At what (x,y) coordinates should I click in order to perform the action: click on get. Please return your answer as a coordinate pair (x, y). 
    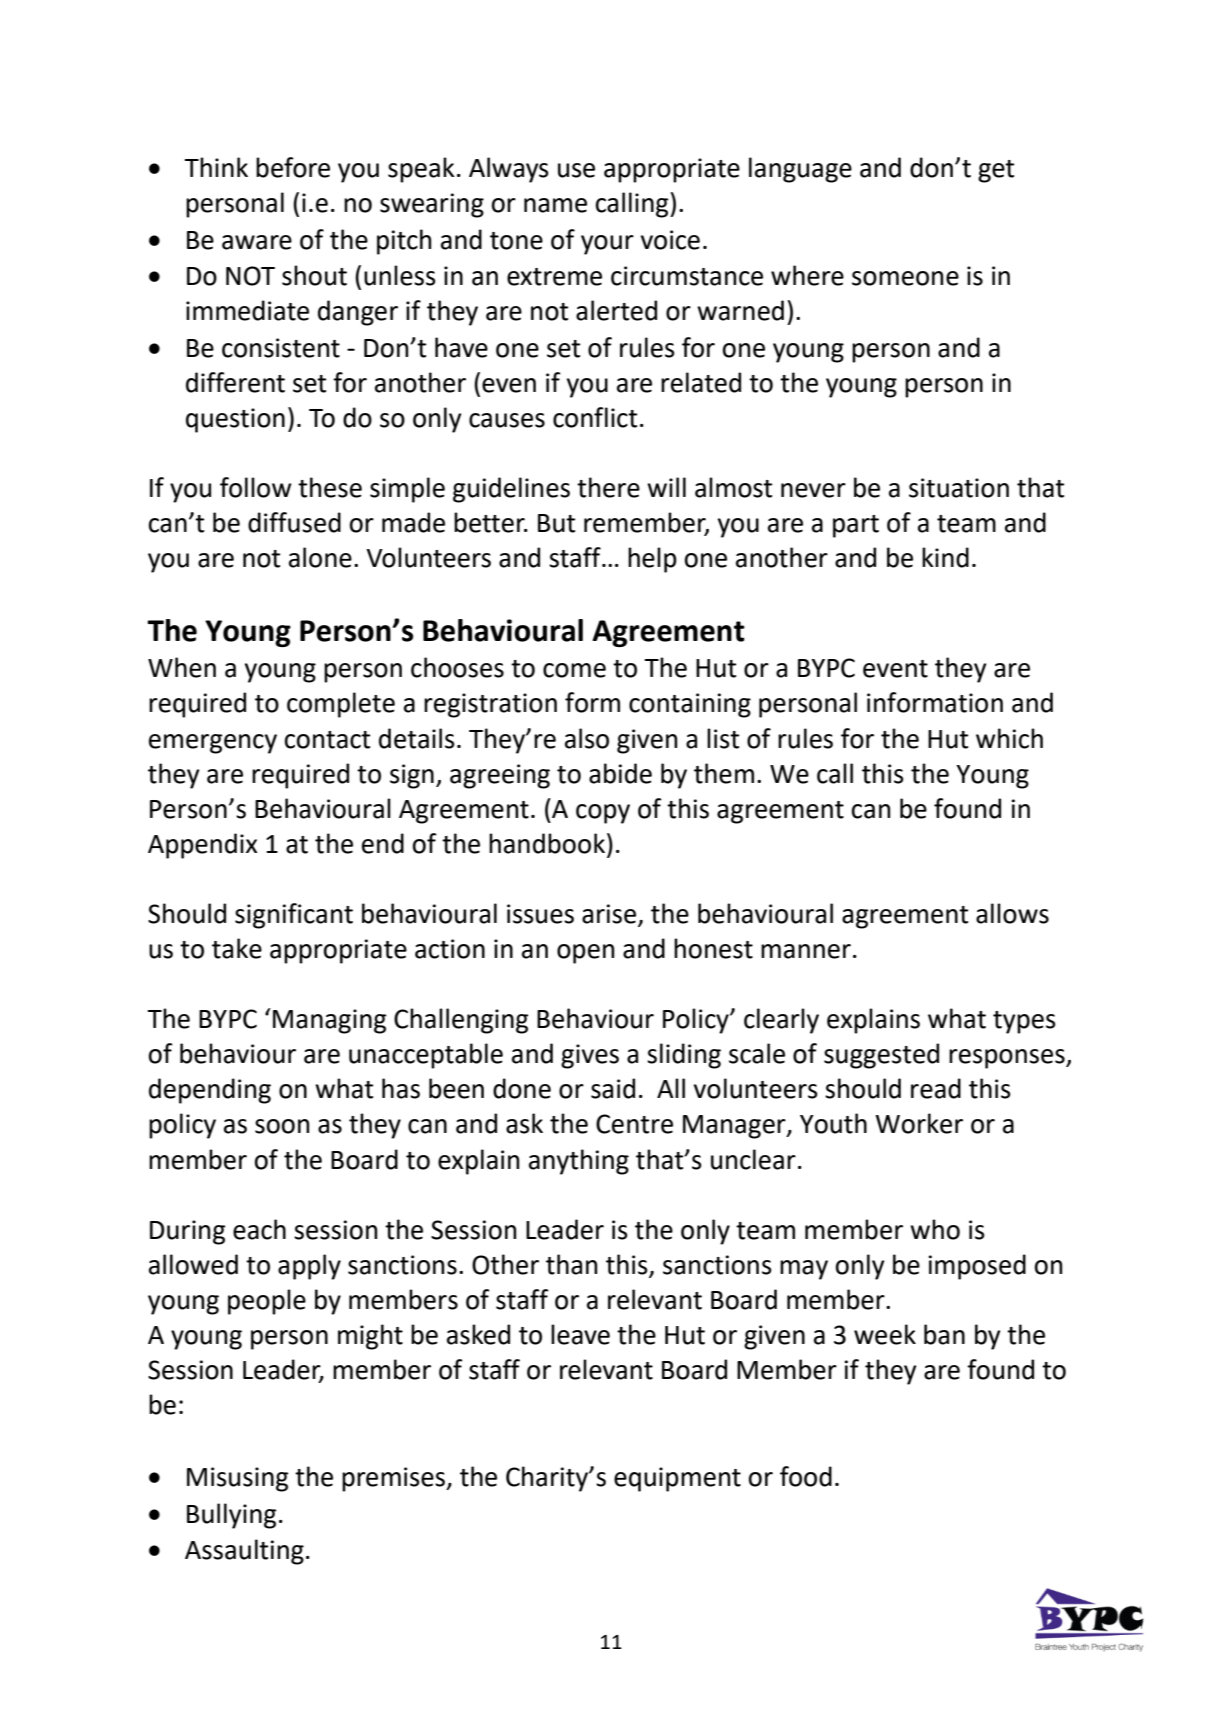
    Looking at the image, I should click on (996, 171).
